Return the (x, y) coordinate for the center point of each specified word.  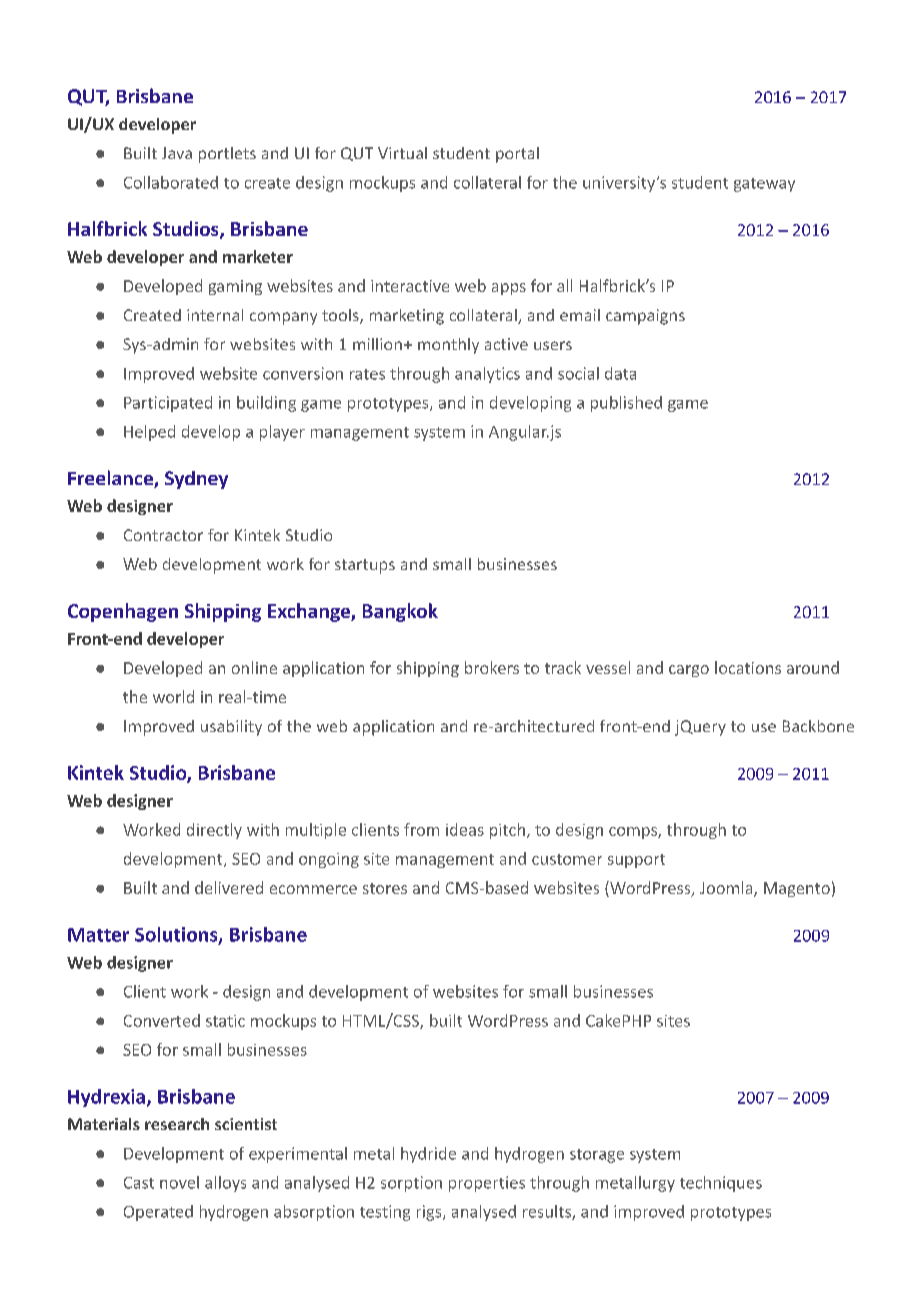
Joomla (727, 889)
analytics (487, 375)
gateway (764, 185)
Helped (149, 433)
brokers (492, 667)
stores (385, 888)
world (173, 696)
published (626, 404)
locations (748, 667)
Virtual (402, 153)
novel (179, 1182)
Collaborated (171, 182)
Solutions (177, 935)
